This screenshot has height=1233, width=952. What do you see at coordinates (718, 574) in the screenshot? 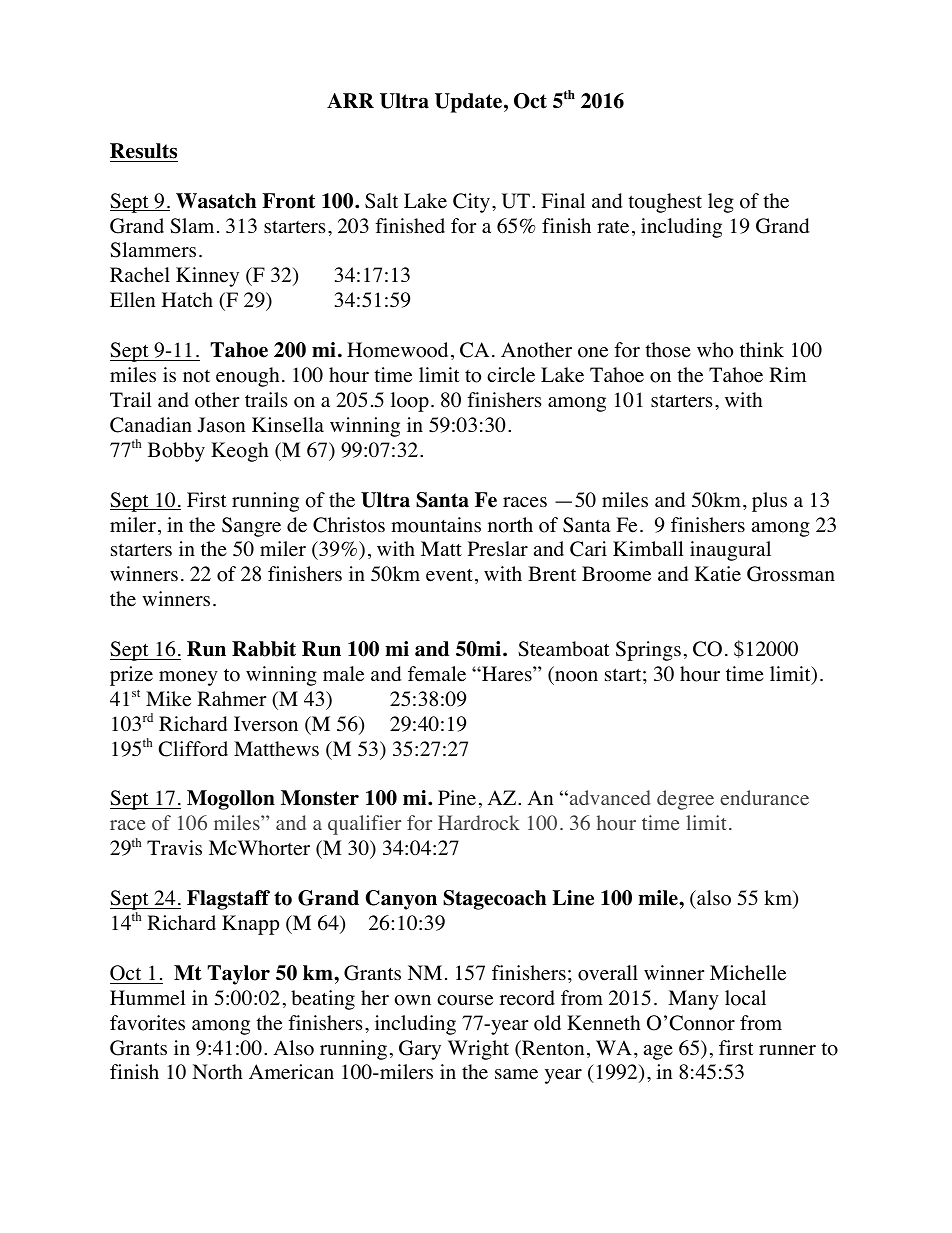
I see `Katie` at bounding box center [718, 574].
